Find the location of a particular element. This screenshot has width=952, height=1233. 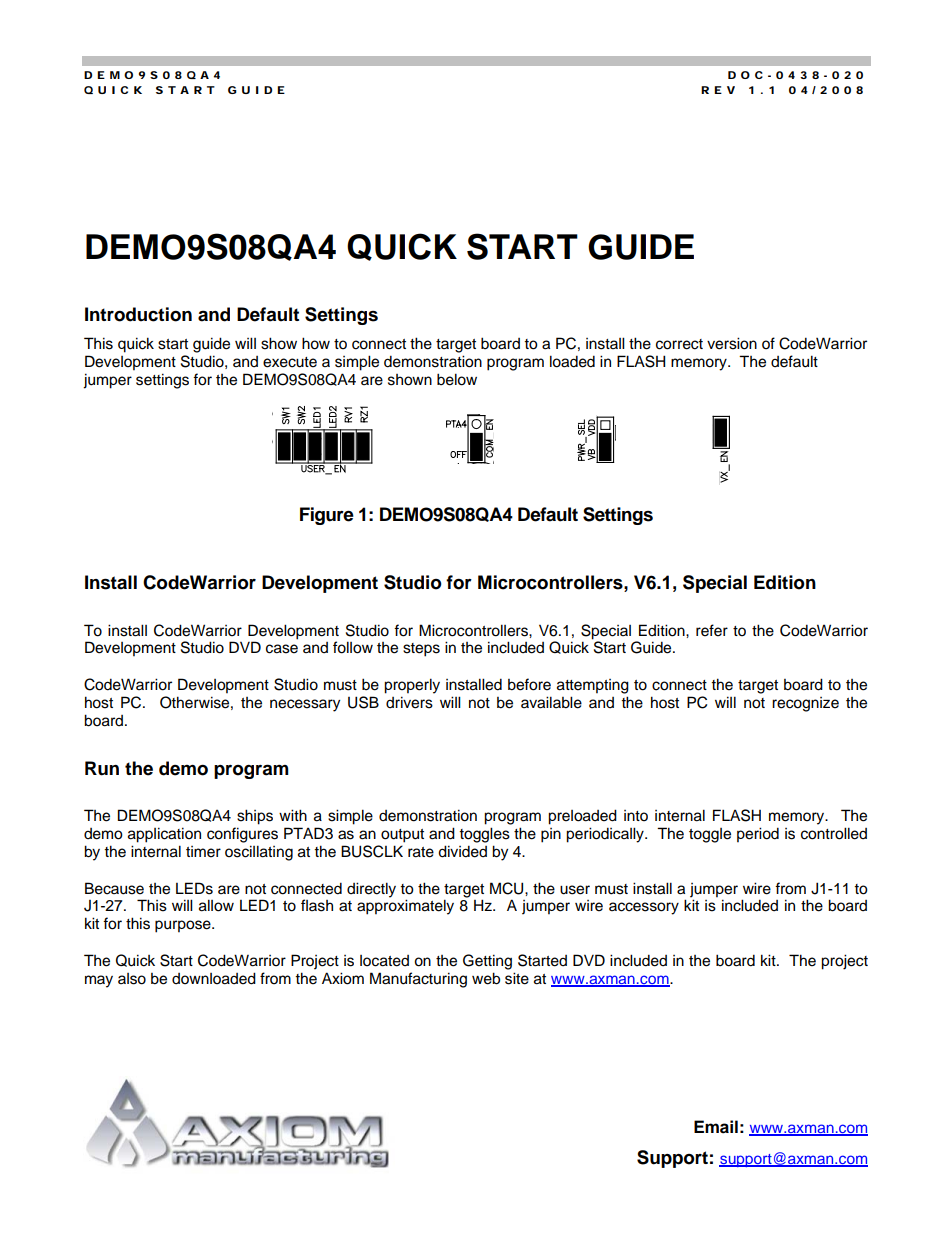

controlled is located at coordinates (834, 833).
